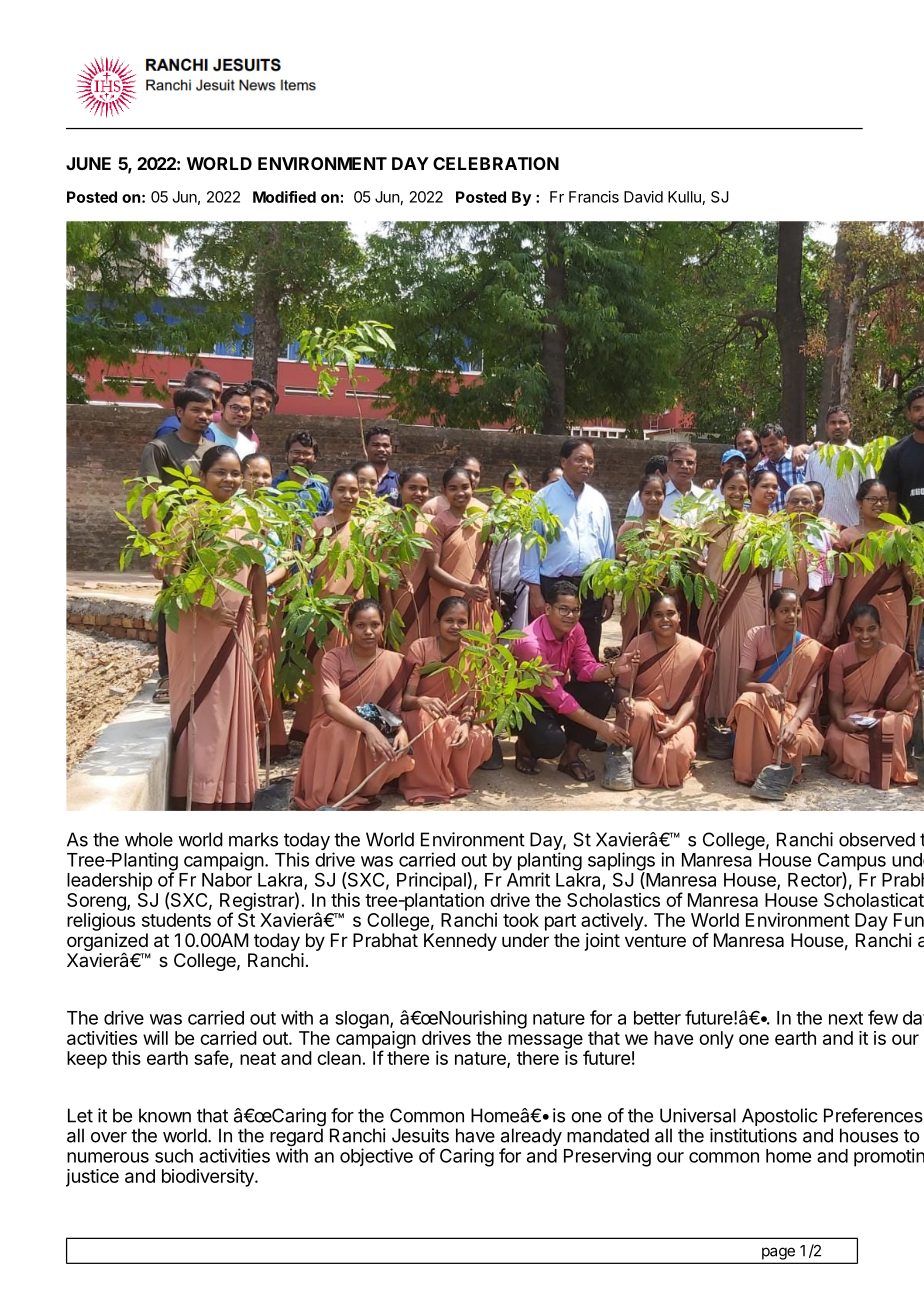 The height and width of the page is (1308, 924). What do you see at coordinates (852, 863) in the page?
I see `Campus` at bounding box center [852, 863].
